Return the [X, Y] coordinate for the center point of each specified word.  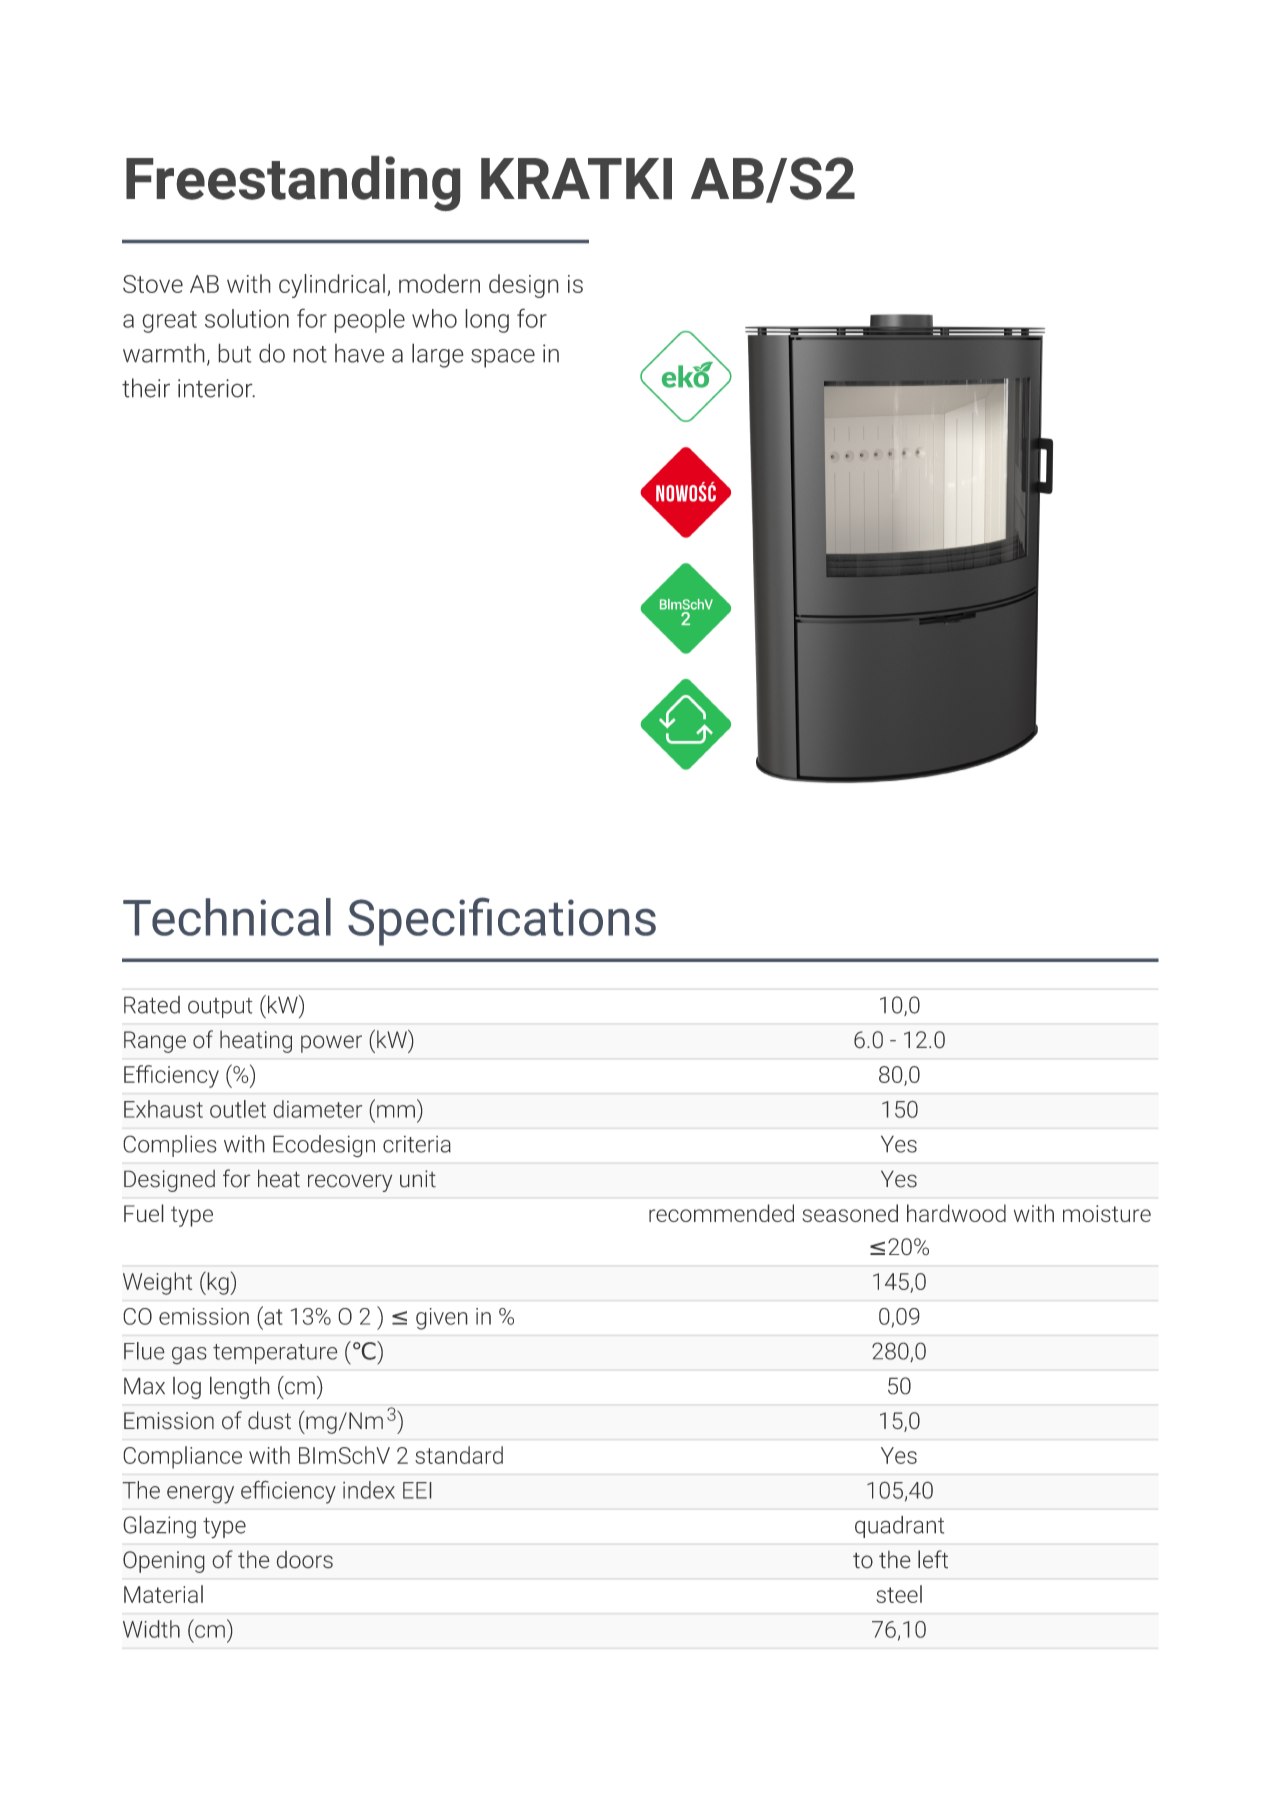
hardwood [956, 1213]
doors [305, 1560]
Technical [227, 917]
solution [247, 318]
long [487, 321]
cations [577, 917]
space [503, 358]
